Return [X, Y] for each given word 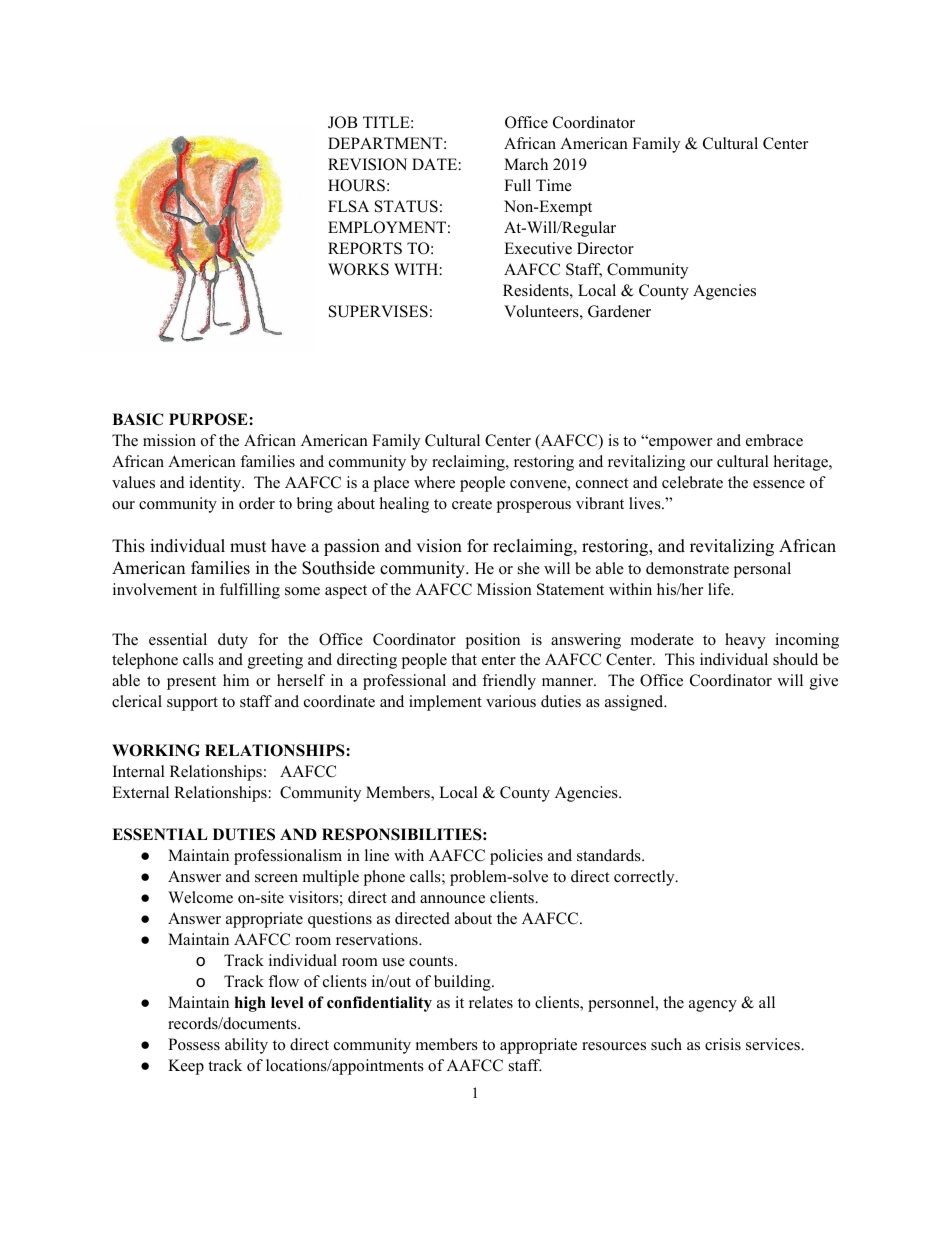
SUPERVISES [378, 311]
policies [516, 857]
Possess [194, 1044]
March [526, 164]
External [140, 792]
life [720, 589]
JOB [342, 122]
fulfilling [250, 591]
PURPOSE [209, 419]
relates [491, 1002]
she [529, 568]
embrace [774, 440]
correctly [645, 878]
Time [554, 185]
